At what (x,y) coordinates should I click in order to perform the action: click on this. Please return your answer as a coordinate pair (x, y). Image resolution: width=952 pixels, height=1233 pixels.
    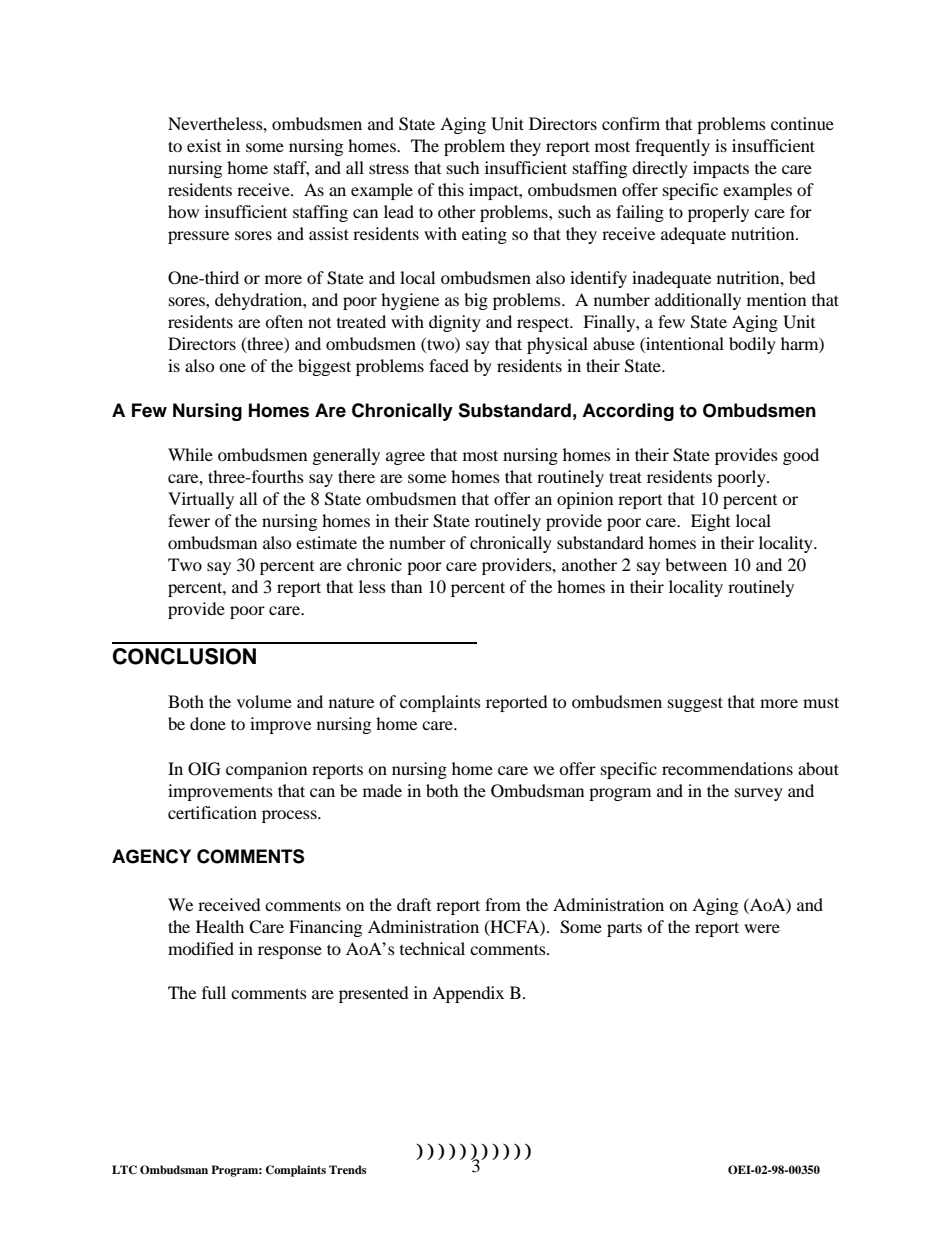
    Looking at the image, I should click on (451, 189).
